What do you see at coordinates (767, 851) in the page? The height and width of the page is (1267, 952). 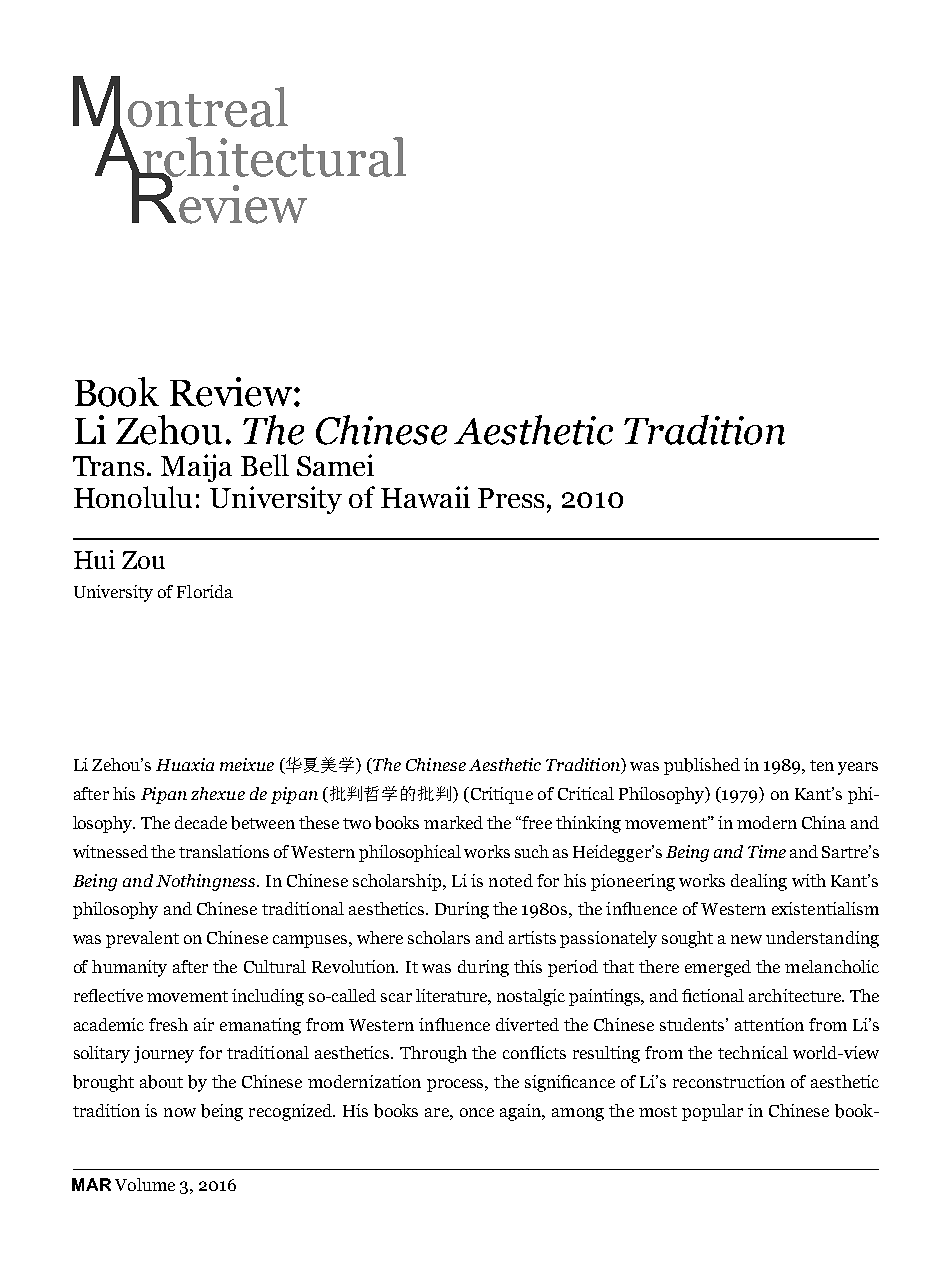 I see `Time` at bounding box center [767, 851].
